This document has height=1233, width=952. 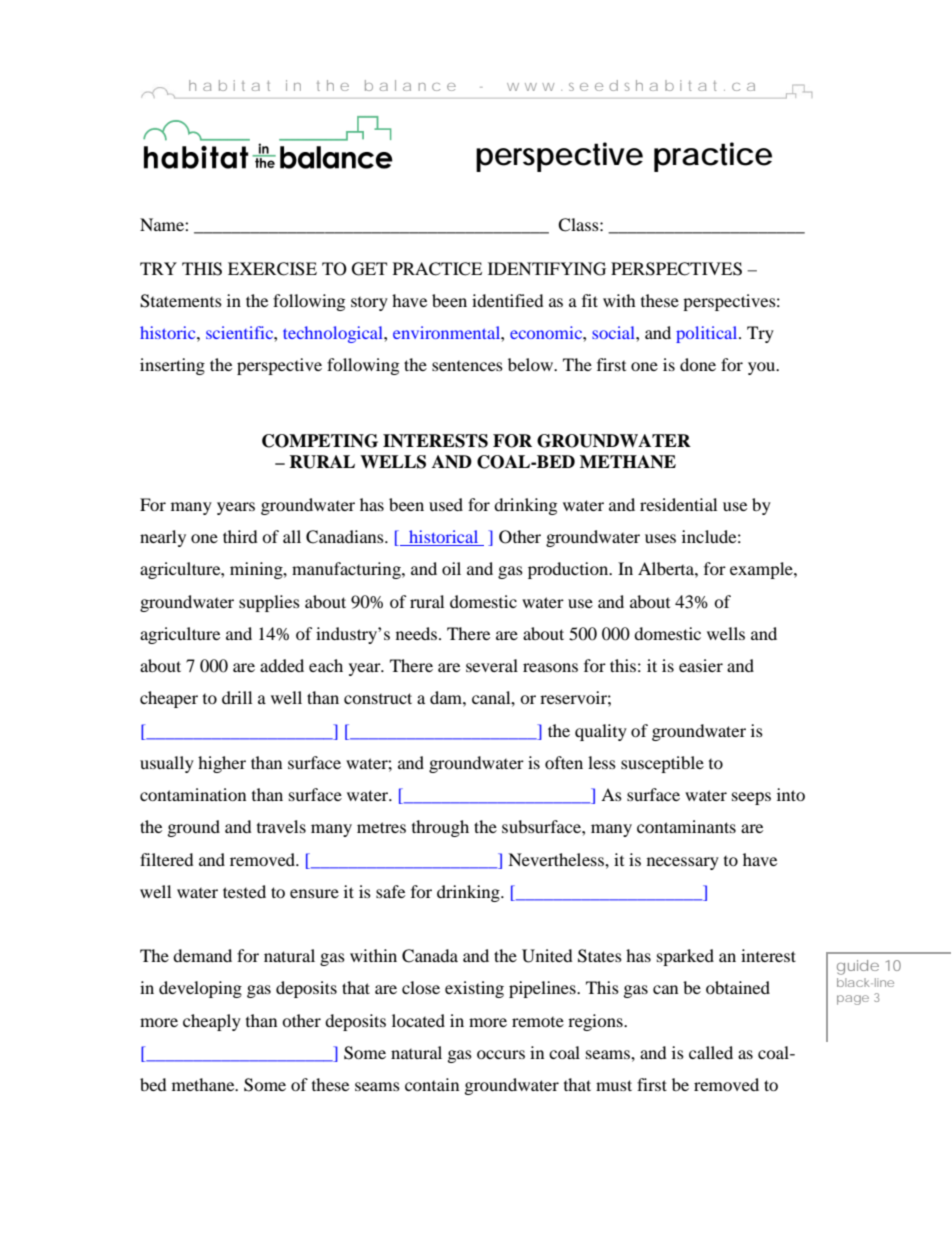 I want to click on through, so click(x=440, y=828).
